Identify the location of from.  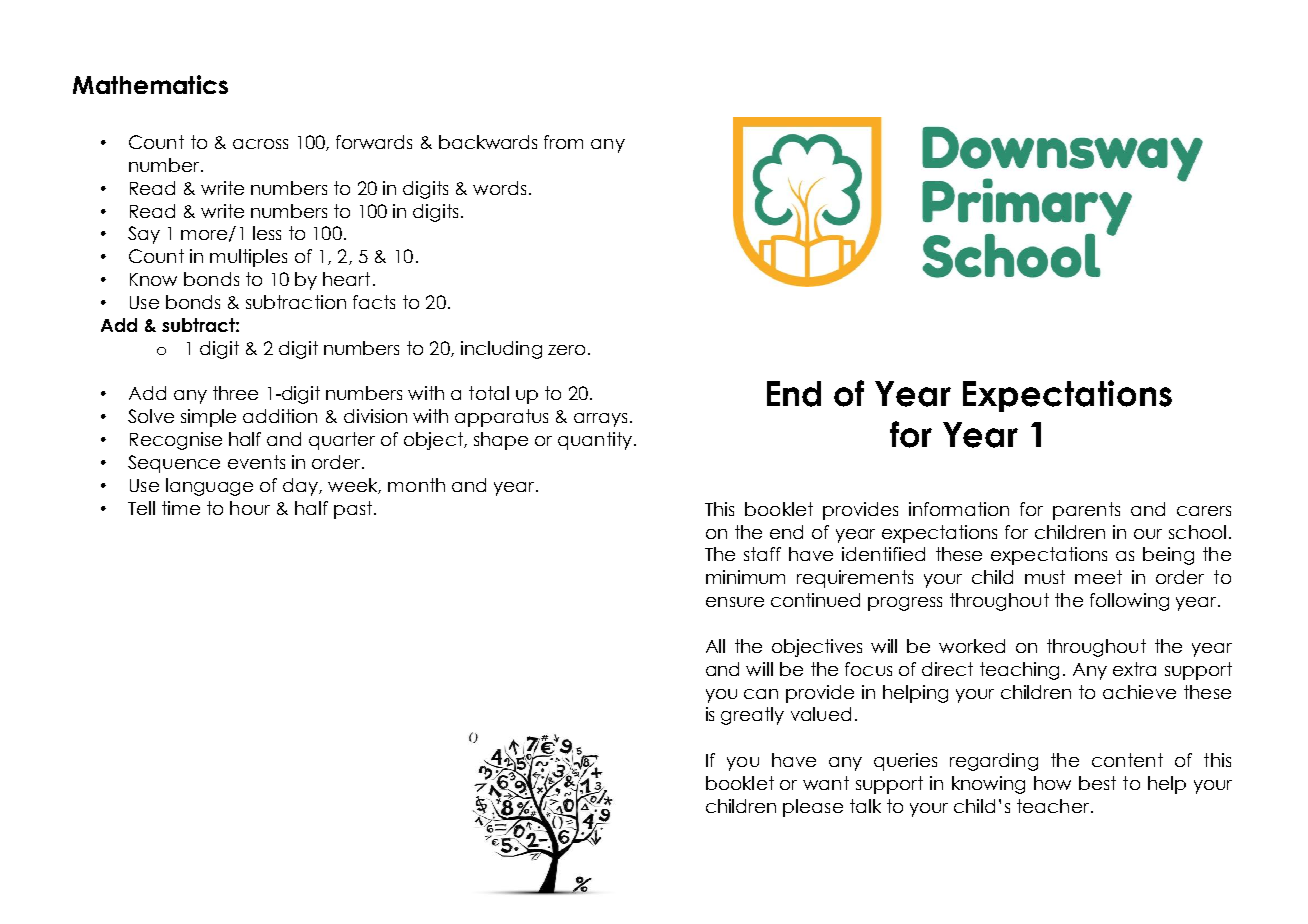
(563, 142).
